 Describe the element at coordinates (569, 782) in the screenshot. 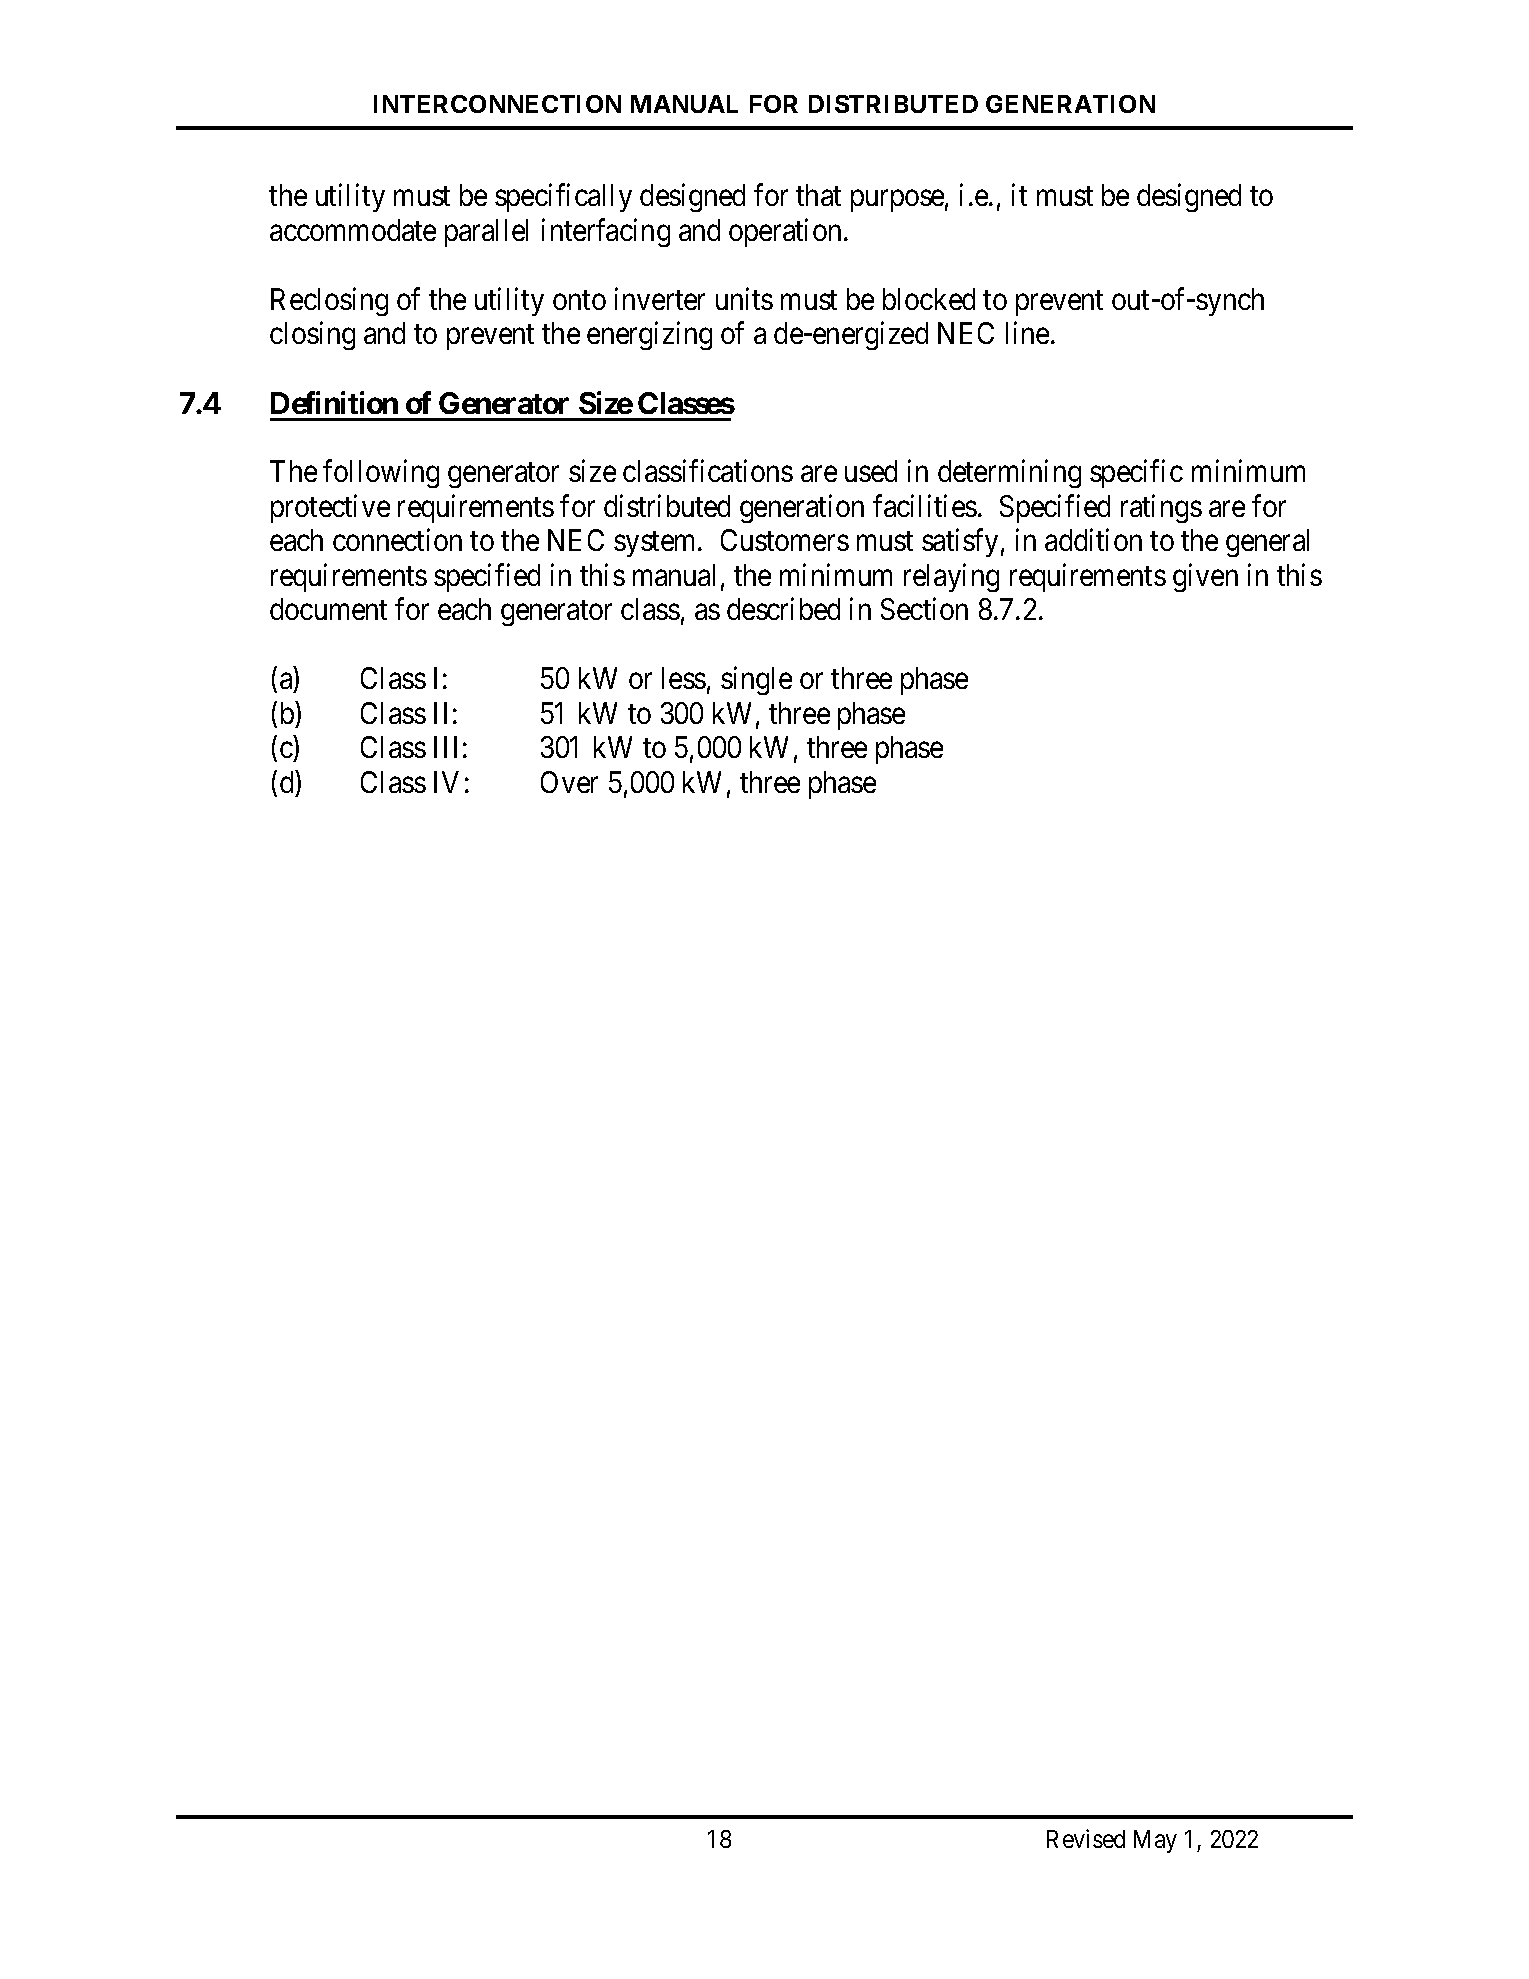

I see `Over` at that location.
